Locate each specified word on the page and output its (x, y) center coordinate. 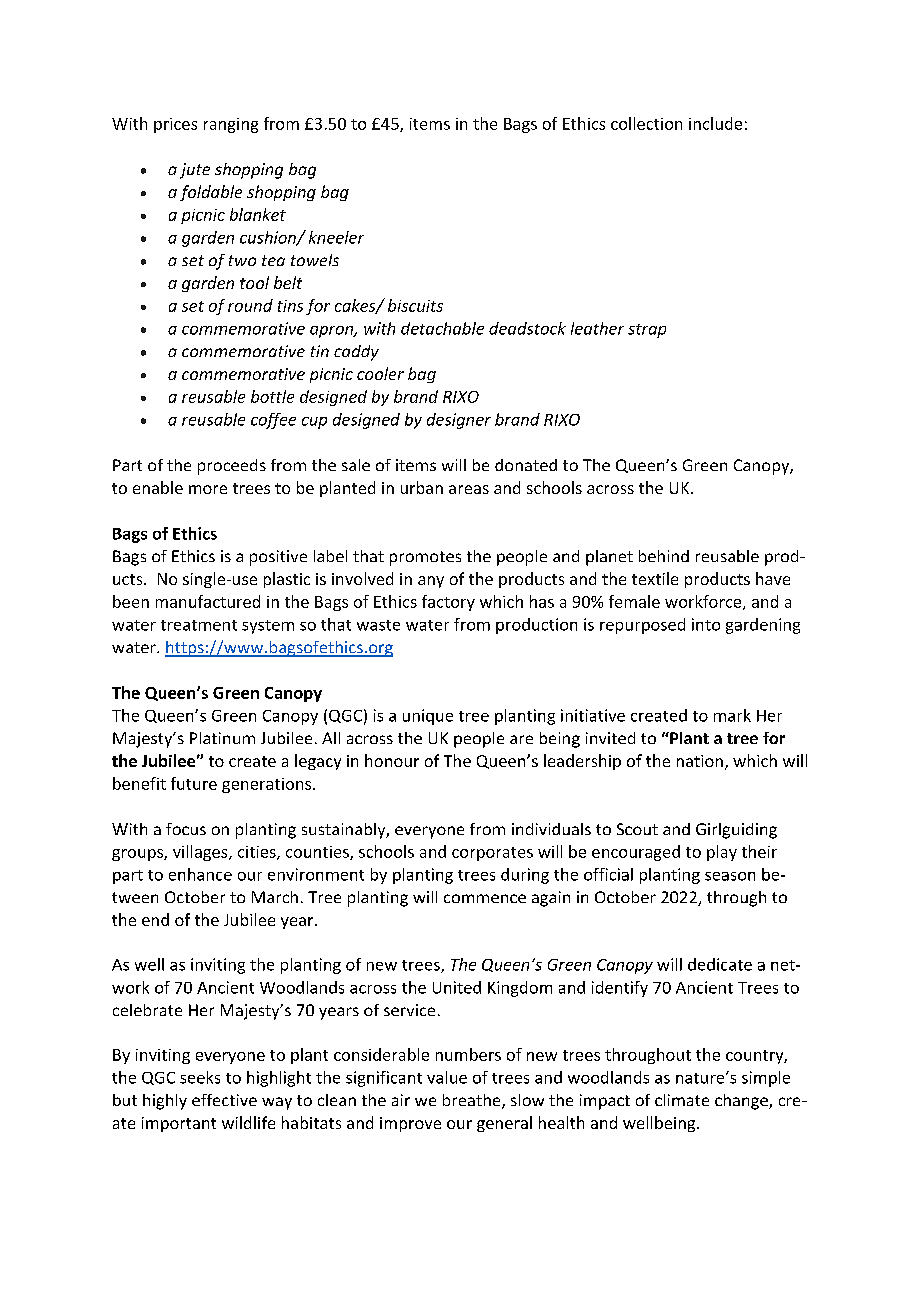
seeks (200, 1077)
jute (195, 171)
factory (448, 603)
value (447, 1077)
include (715, 123)
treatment (199, 625)
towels (315, 260)
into (706, 624)
